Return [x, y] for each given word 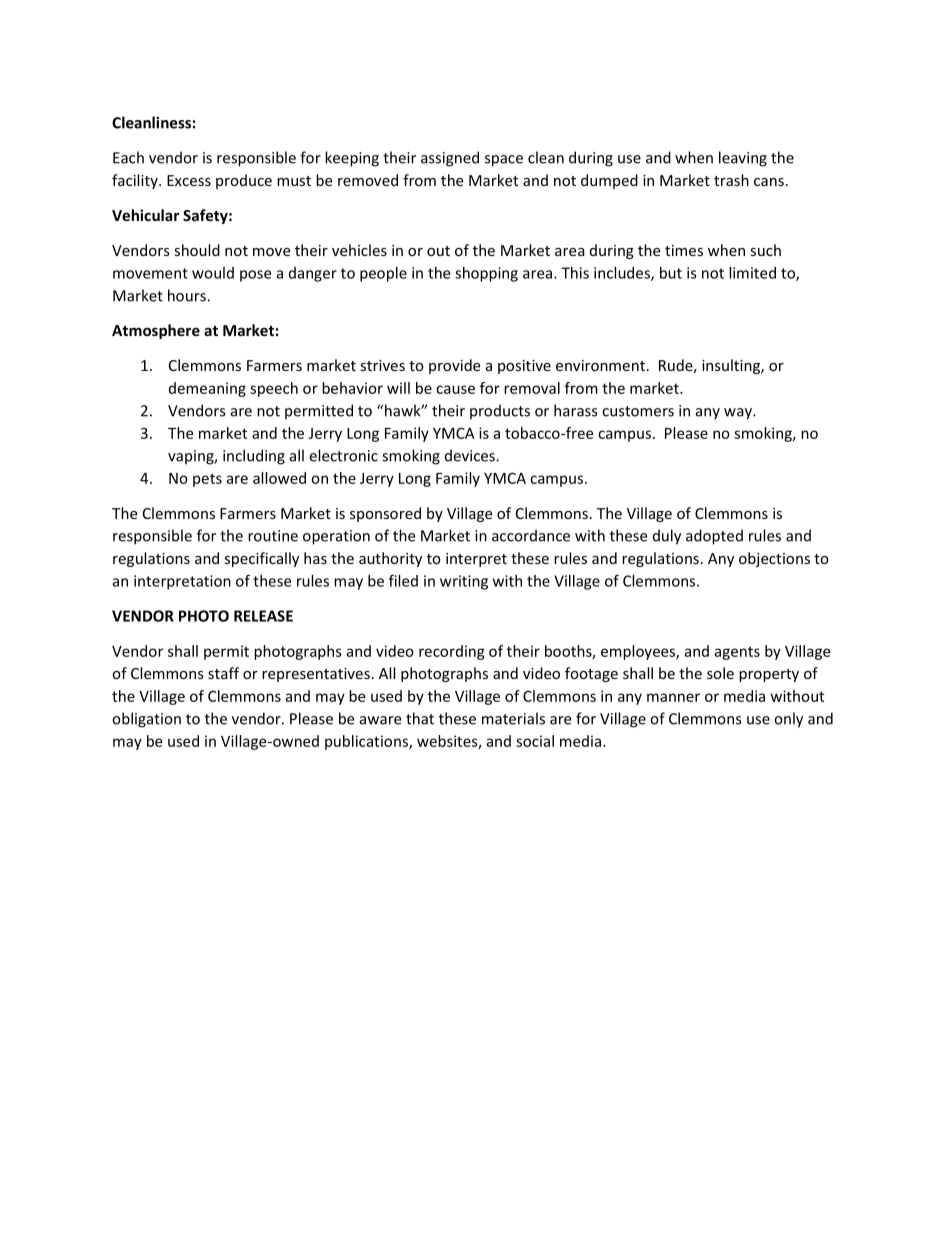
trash [731, 180]
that [420, 718]
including [254, 457]
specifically [261, 559]
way [739, 414]
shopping [486, 274]
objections [774, 559]
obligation [146, 720]
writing [464, 582]
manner [673, 697]
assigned [450, 159]
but [671, 273]
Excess [189, 180]
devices [471, 455]
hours [188, 295]
